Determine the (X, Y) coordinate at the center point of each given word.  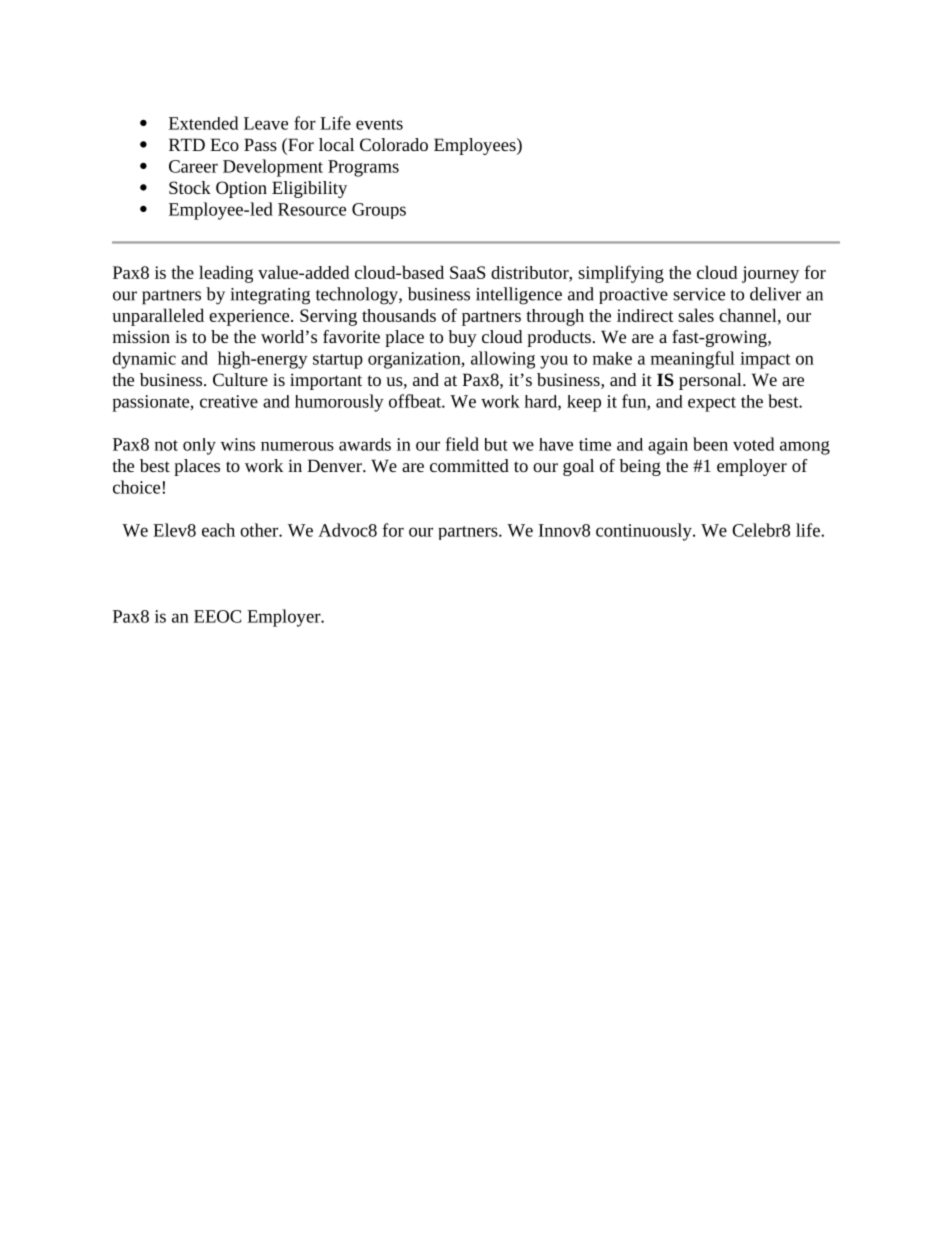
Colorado (394, 144)
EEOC (217, 616)
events (379, 124)
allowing (503, 360)
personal (711, 381)
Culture (240, 379)
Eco (224, 144)
